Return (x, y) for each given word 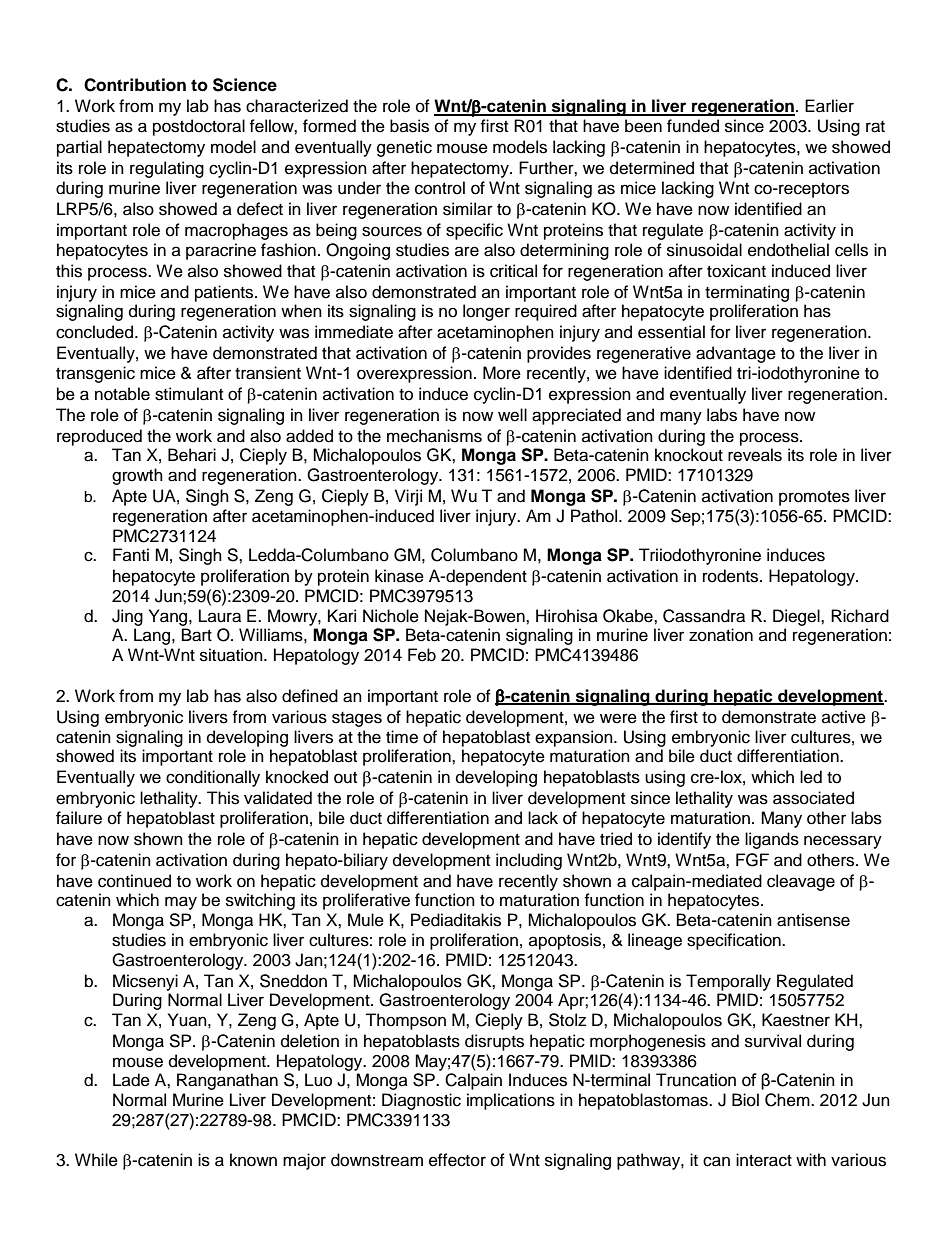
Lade (131, 1080)
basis (409, 126)
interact (764, 1160)
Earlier (829, 106)
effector (457, 1160)
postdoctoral (199, 127)
